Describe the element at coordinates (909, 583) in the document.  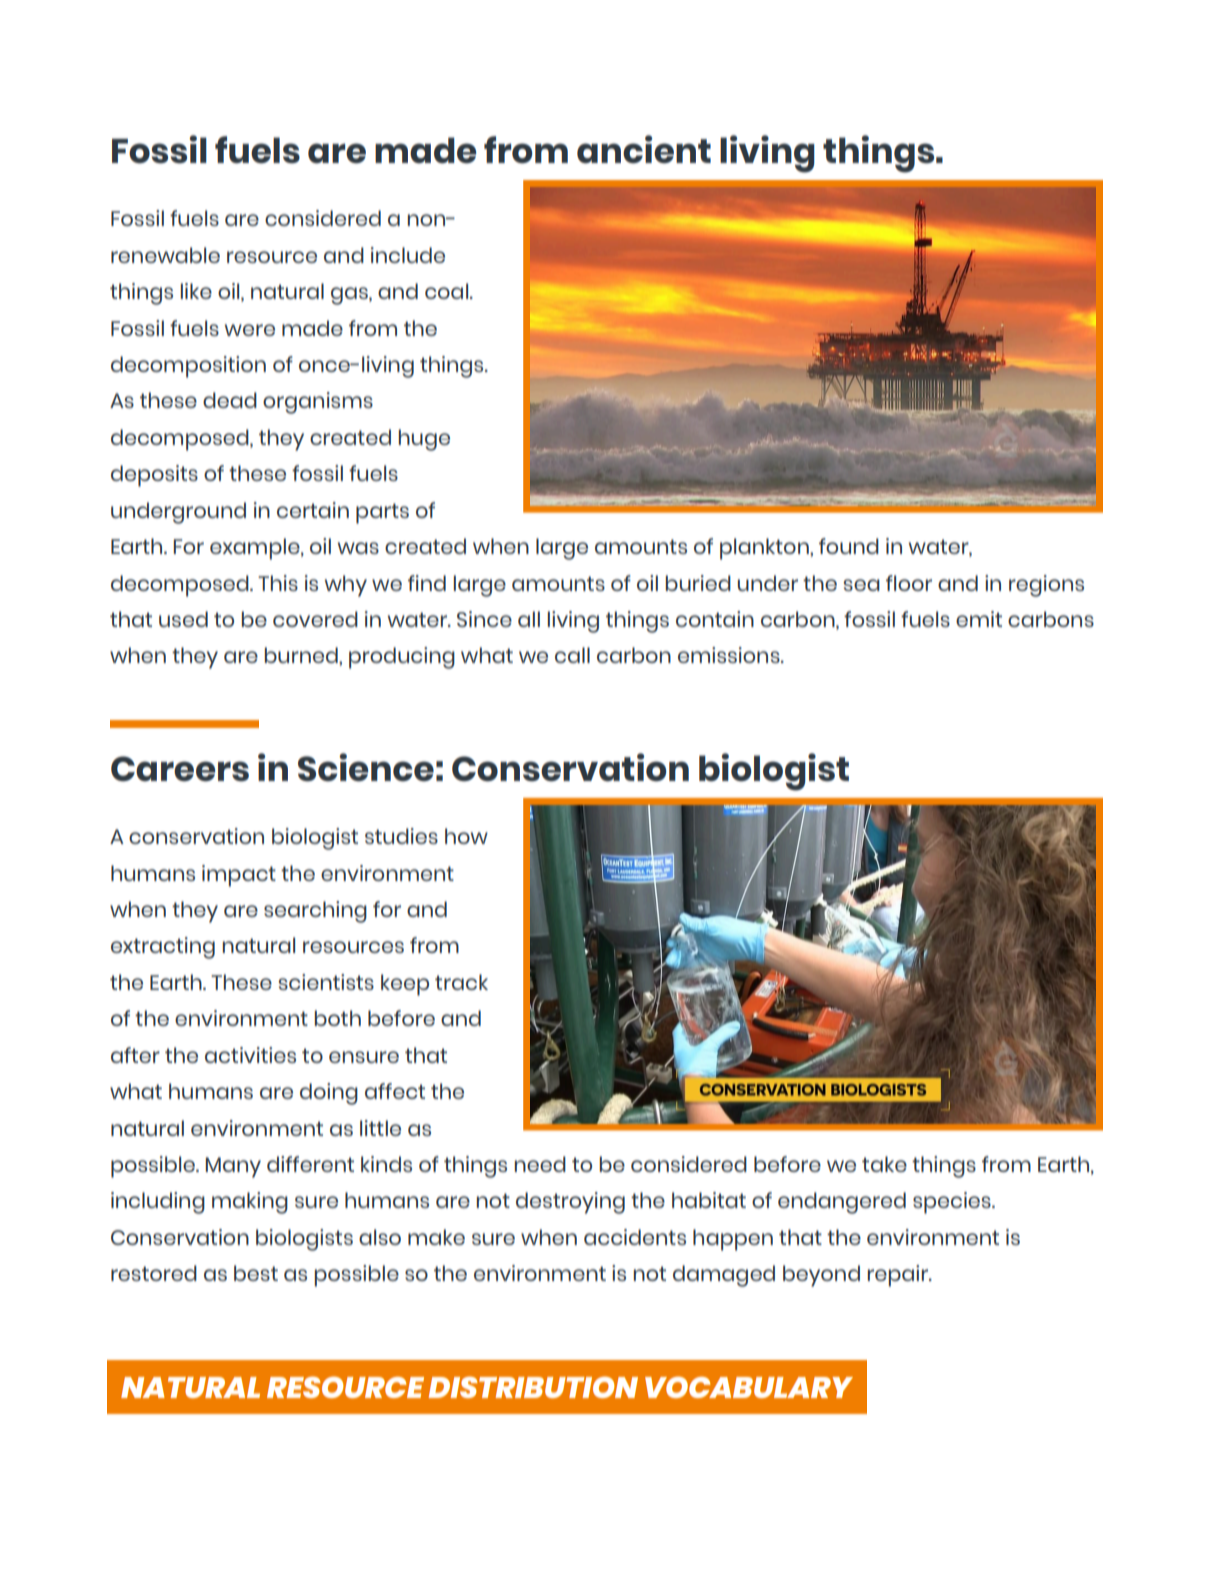
I see `floor` at that location.
